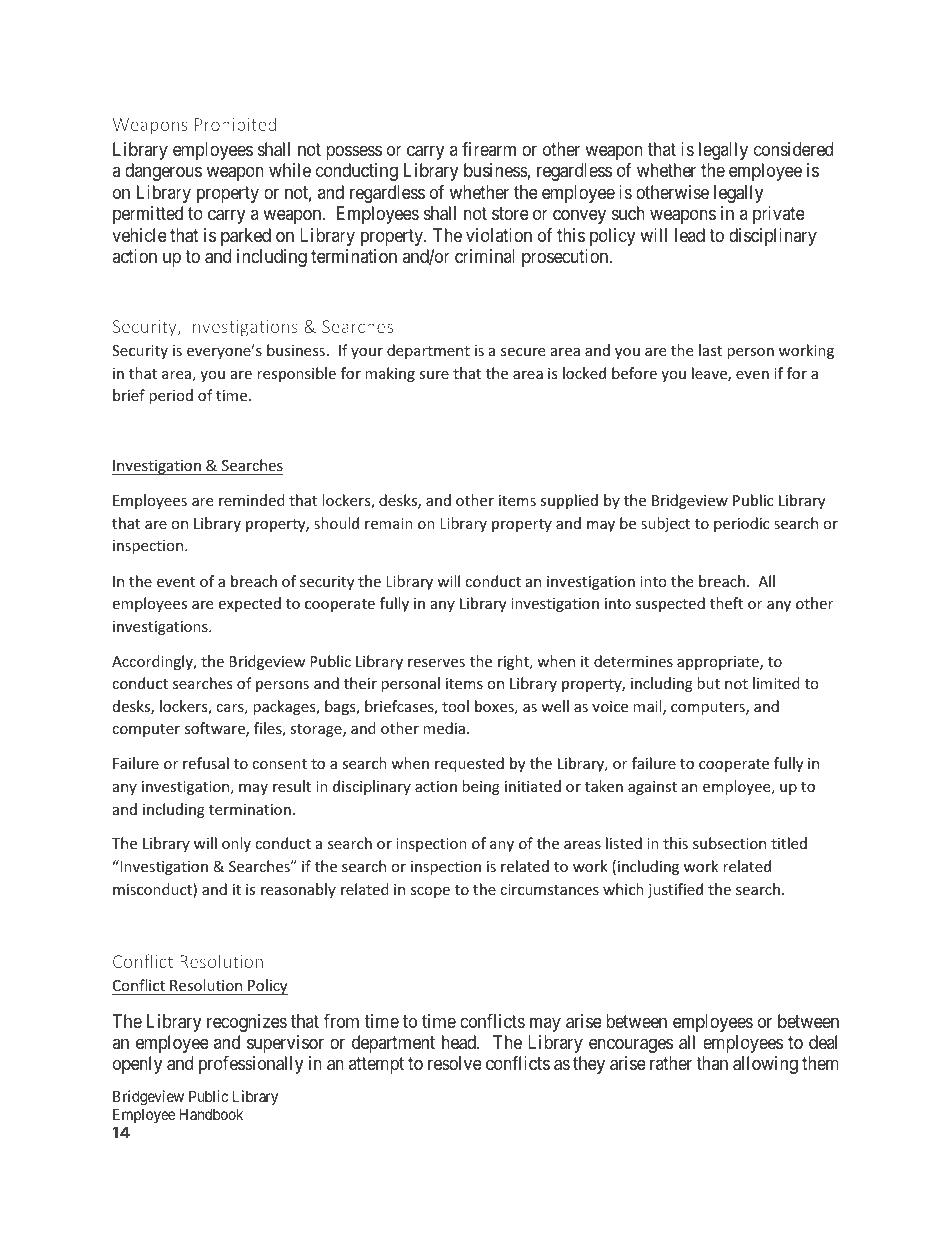 The height and width of the page is (1233, 952). Describe the element at coordinates (251, 1065) in the page. I see `professionally` at that location.
